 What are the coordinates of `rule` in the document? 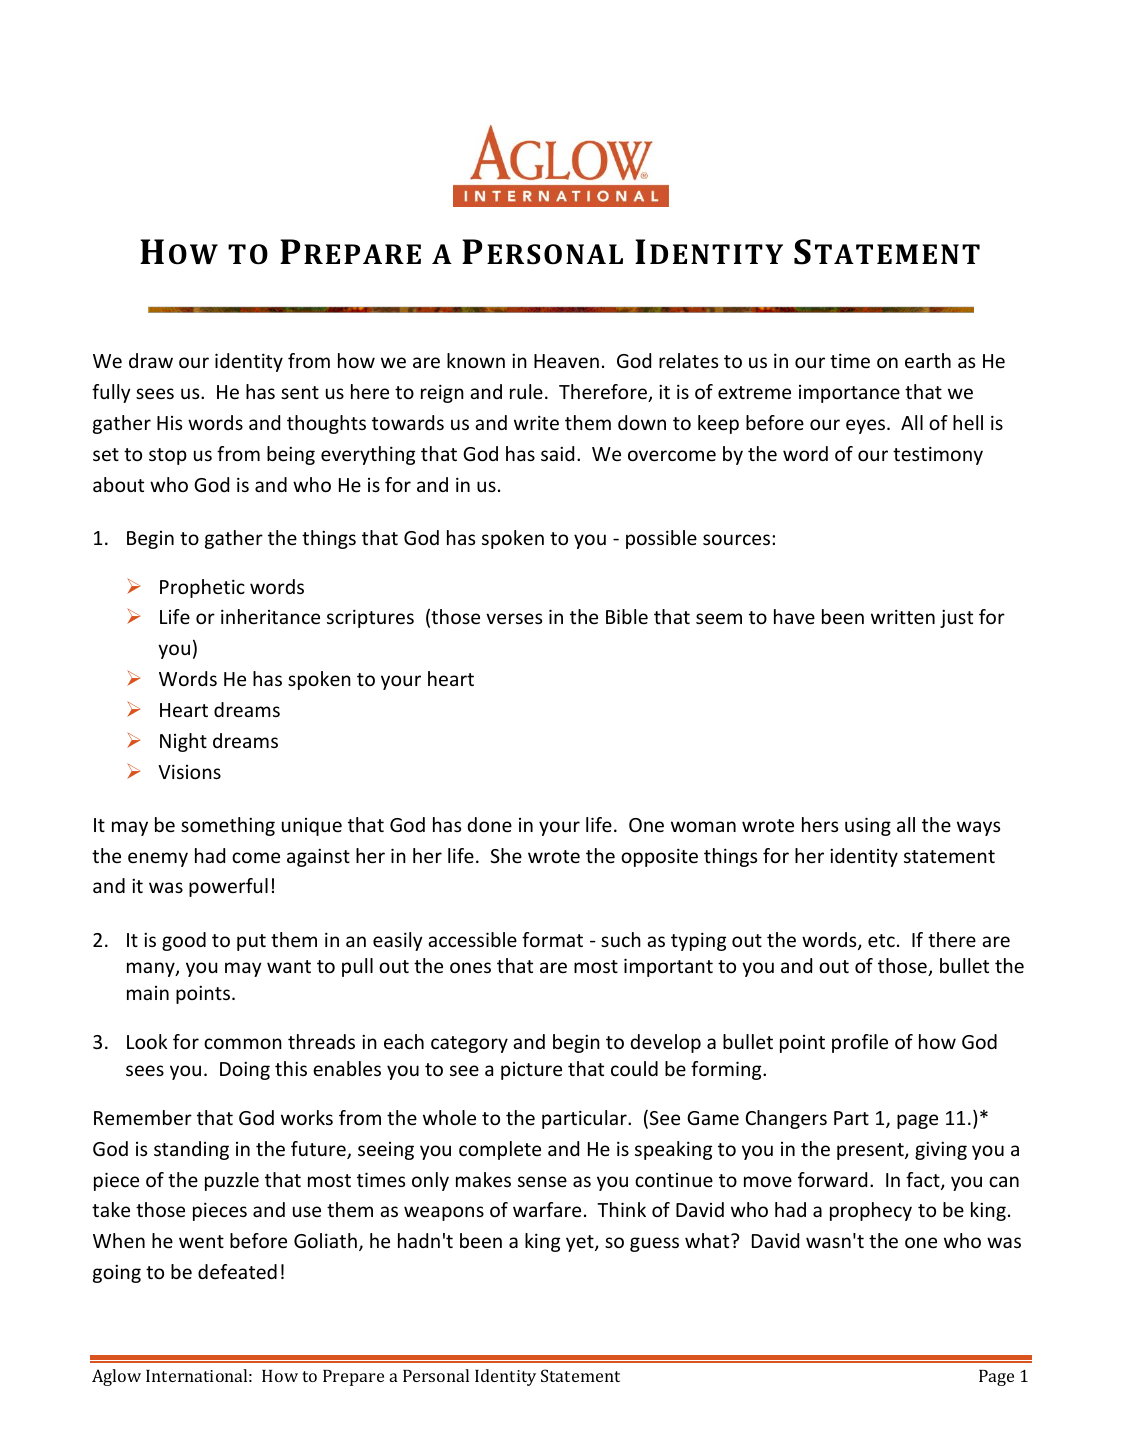 It's located at (526, 391).
